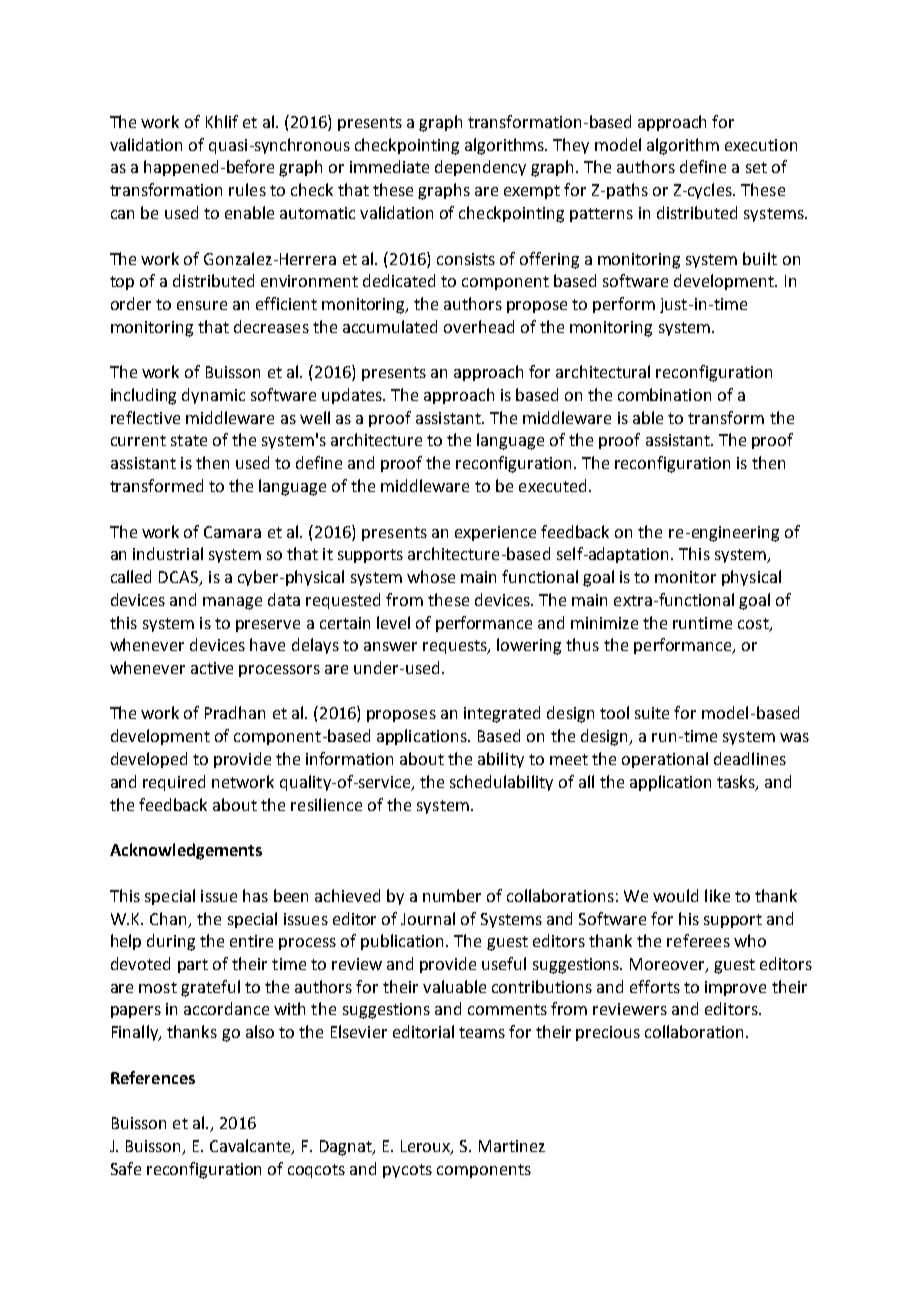 This page has height=1308, width=924. Describe the element at coordinates (390, 646) in the page. I see `answer` at that location.
